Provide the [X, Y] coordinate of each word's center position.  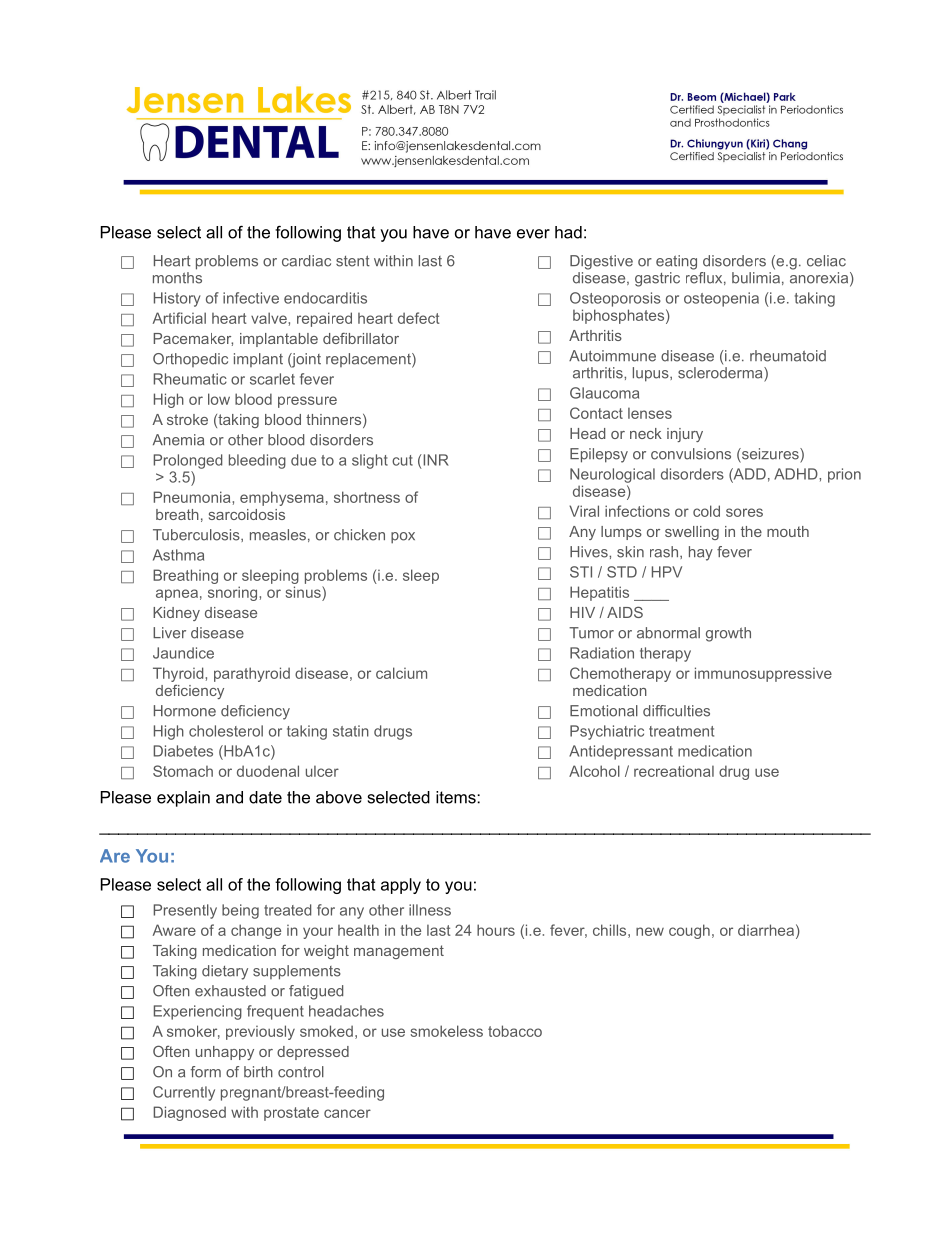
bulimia [756, 278]
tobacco [515, 1031]
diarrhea [766, 930]
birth [258, 1072]
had [568, 232]
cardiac [306, 261]
